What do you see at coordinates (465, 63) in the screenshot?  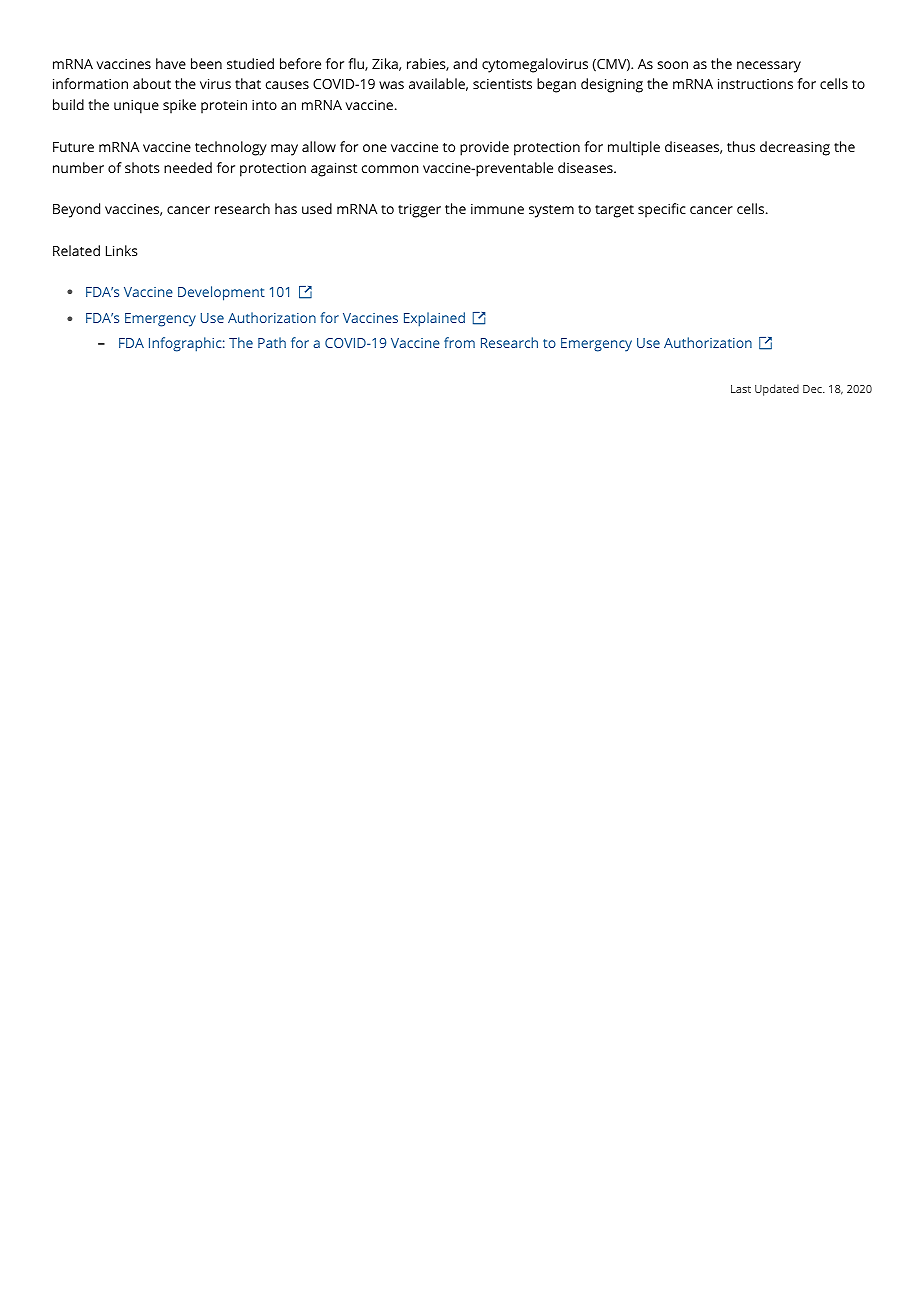 I see `and` at bounding box center [465, 63].
